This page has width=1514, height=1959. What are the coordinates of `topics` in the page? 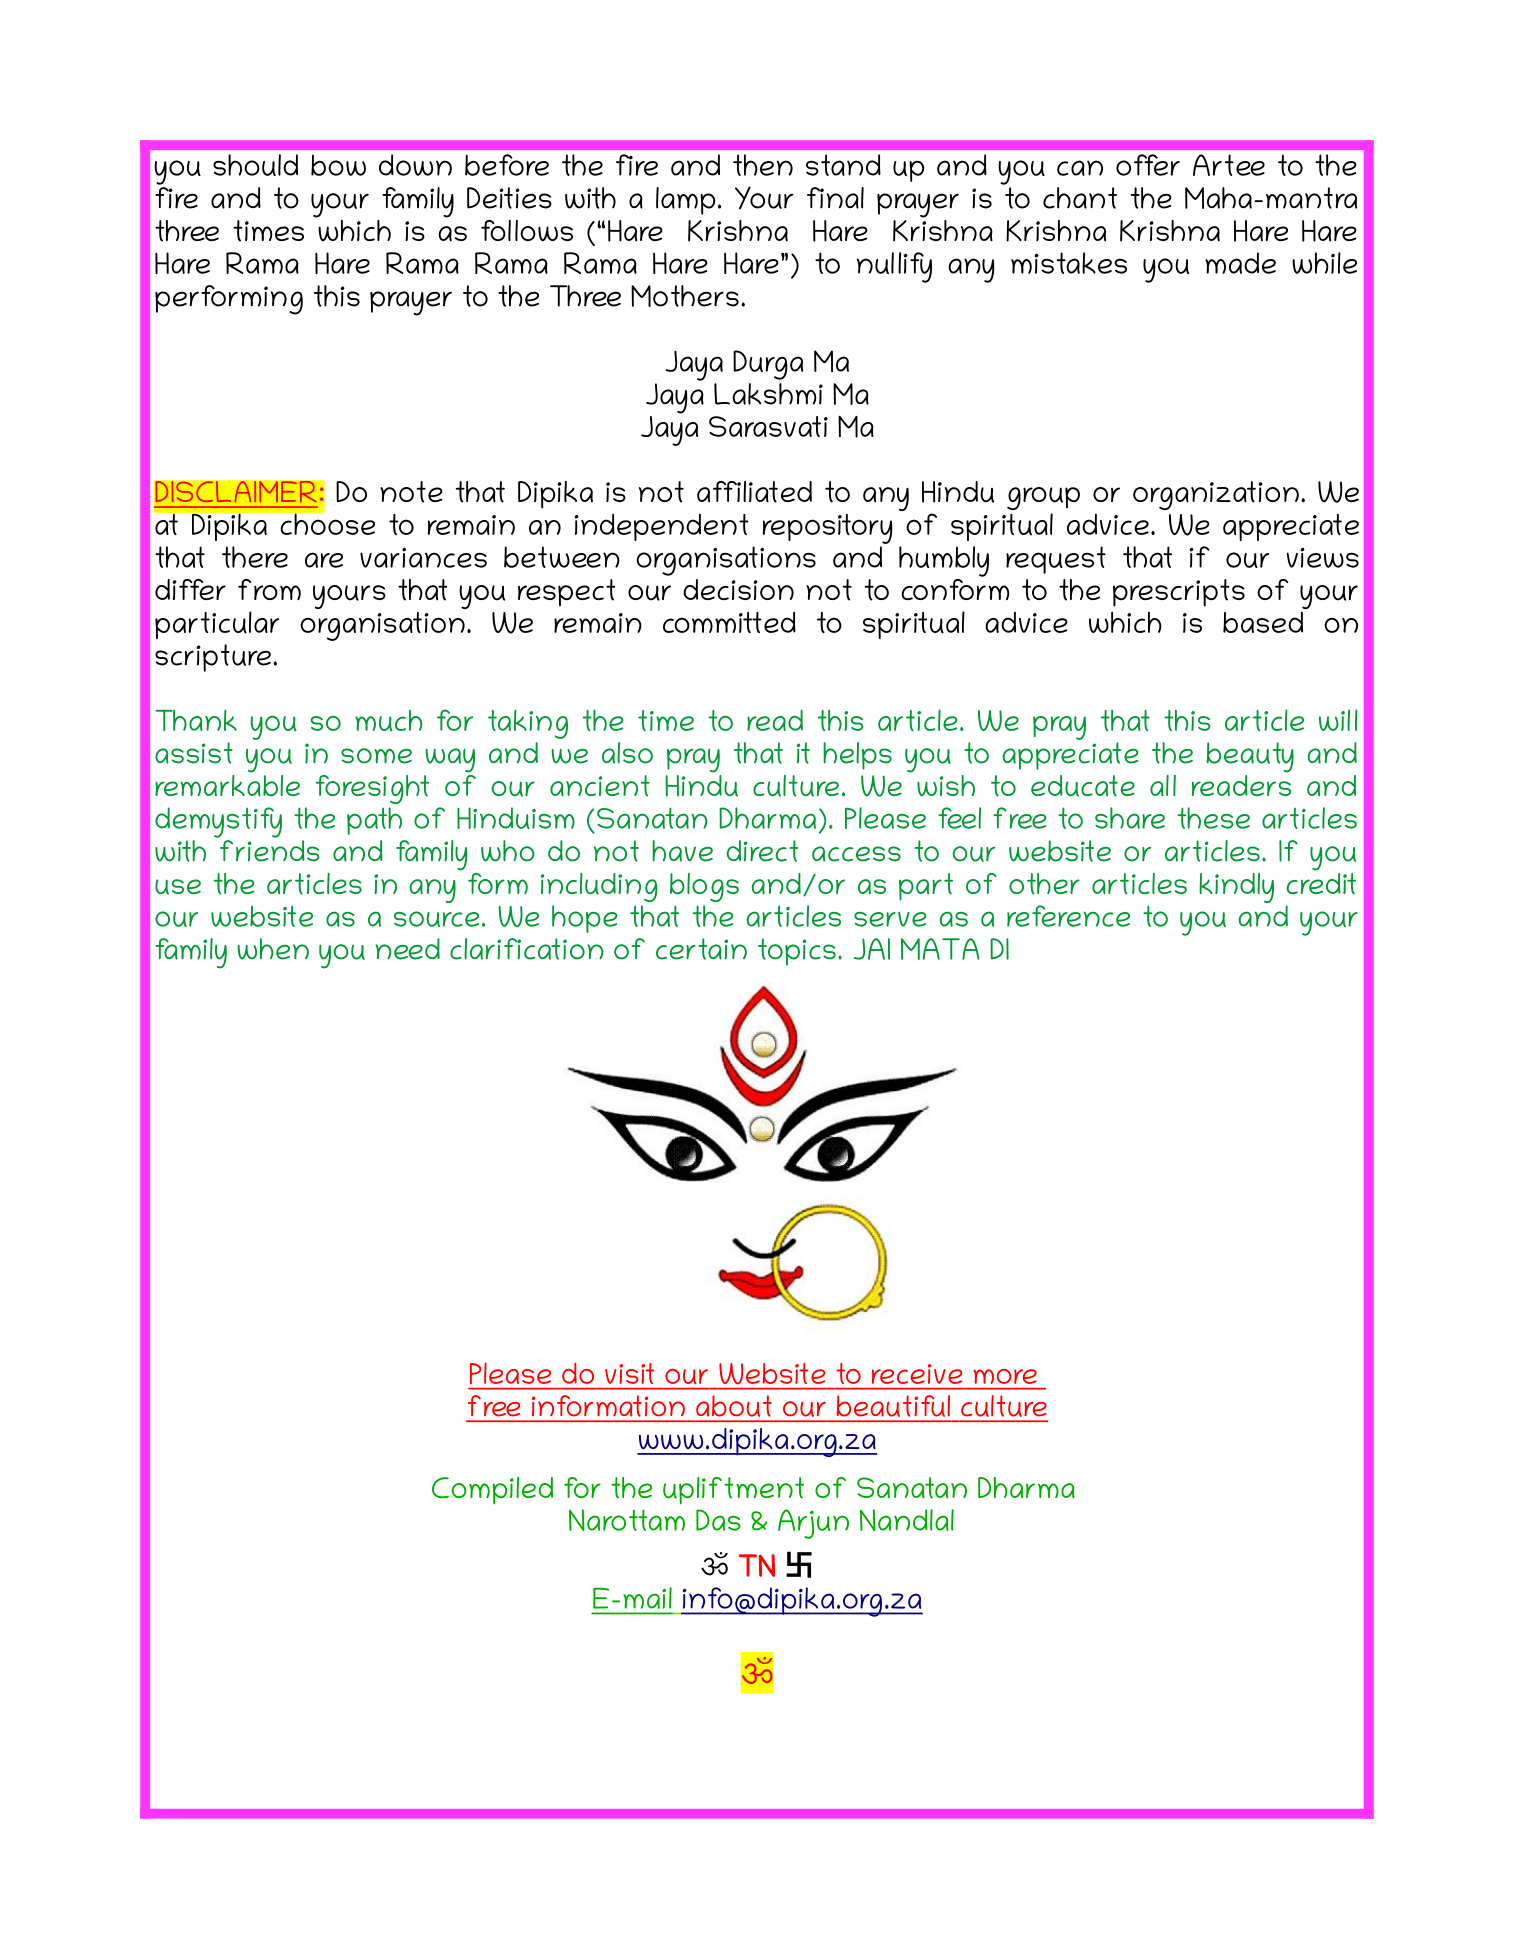 It's located at (797, 952).
